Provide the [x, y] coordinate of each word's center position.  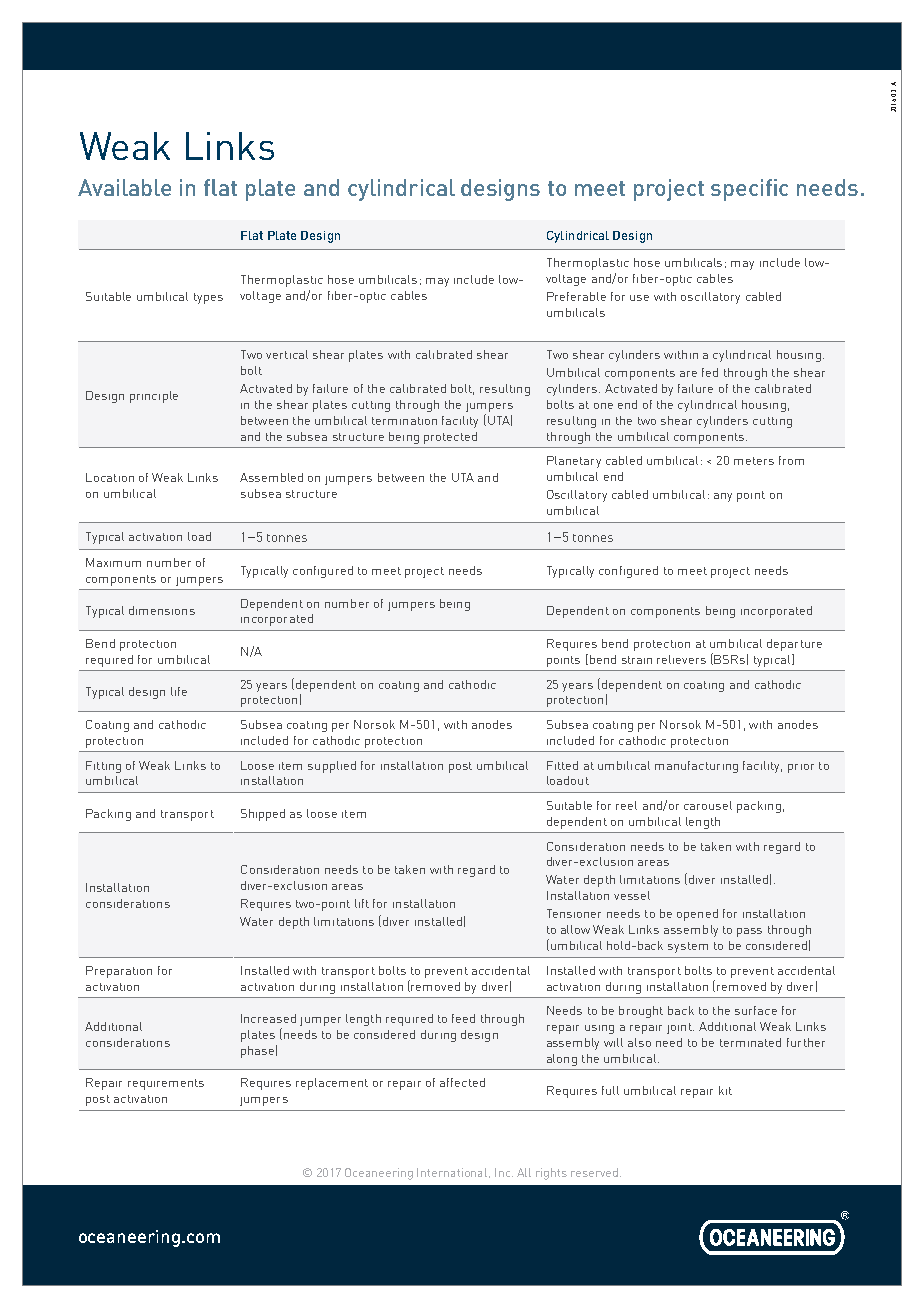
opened [697, 915]
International [453, 1173]
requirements [166, 1084]
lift [362, 903]
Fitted [562, 765]
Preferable [576, 296]
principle [154, 397]
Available [124, 187]
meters [754, 461]
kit [725, 1090]
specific [749, 190]
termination [404, 421]
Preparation [119, 972]
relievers [681, 659]
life [179, 691]
